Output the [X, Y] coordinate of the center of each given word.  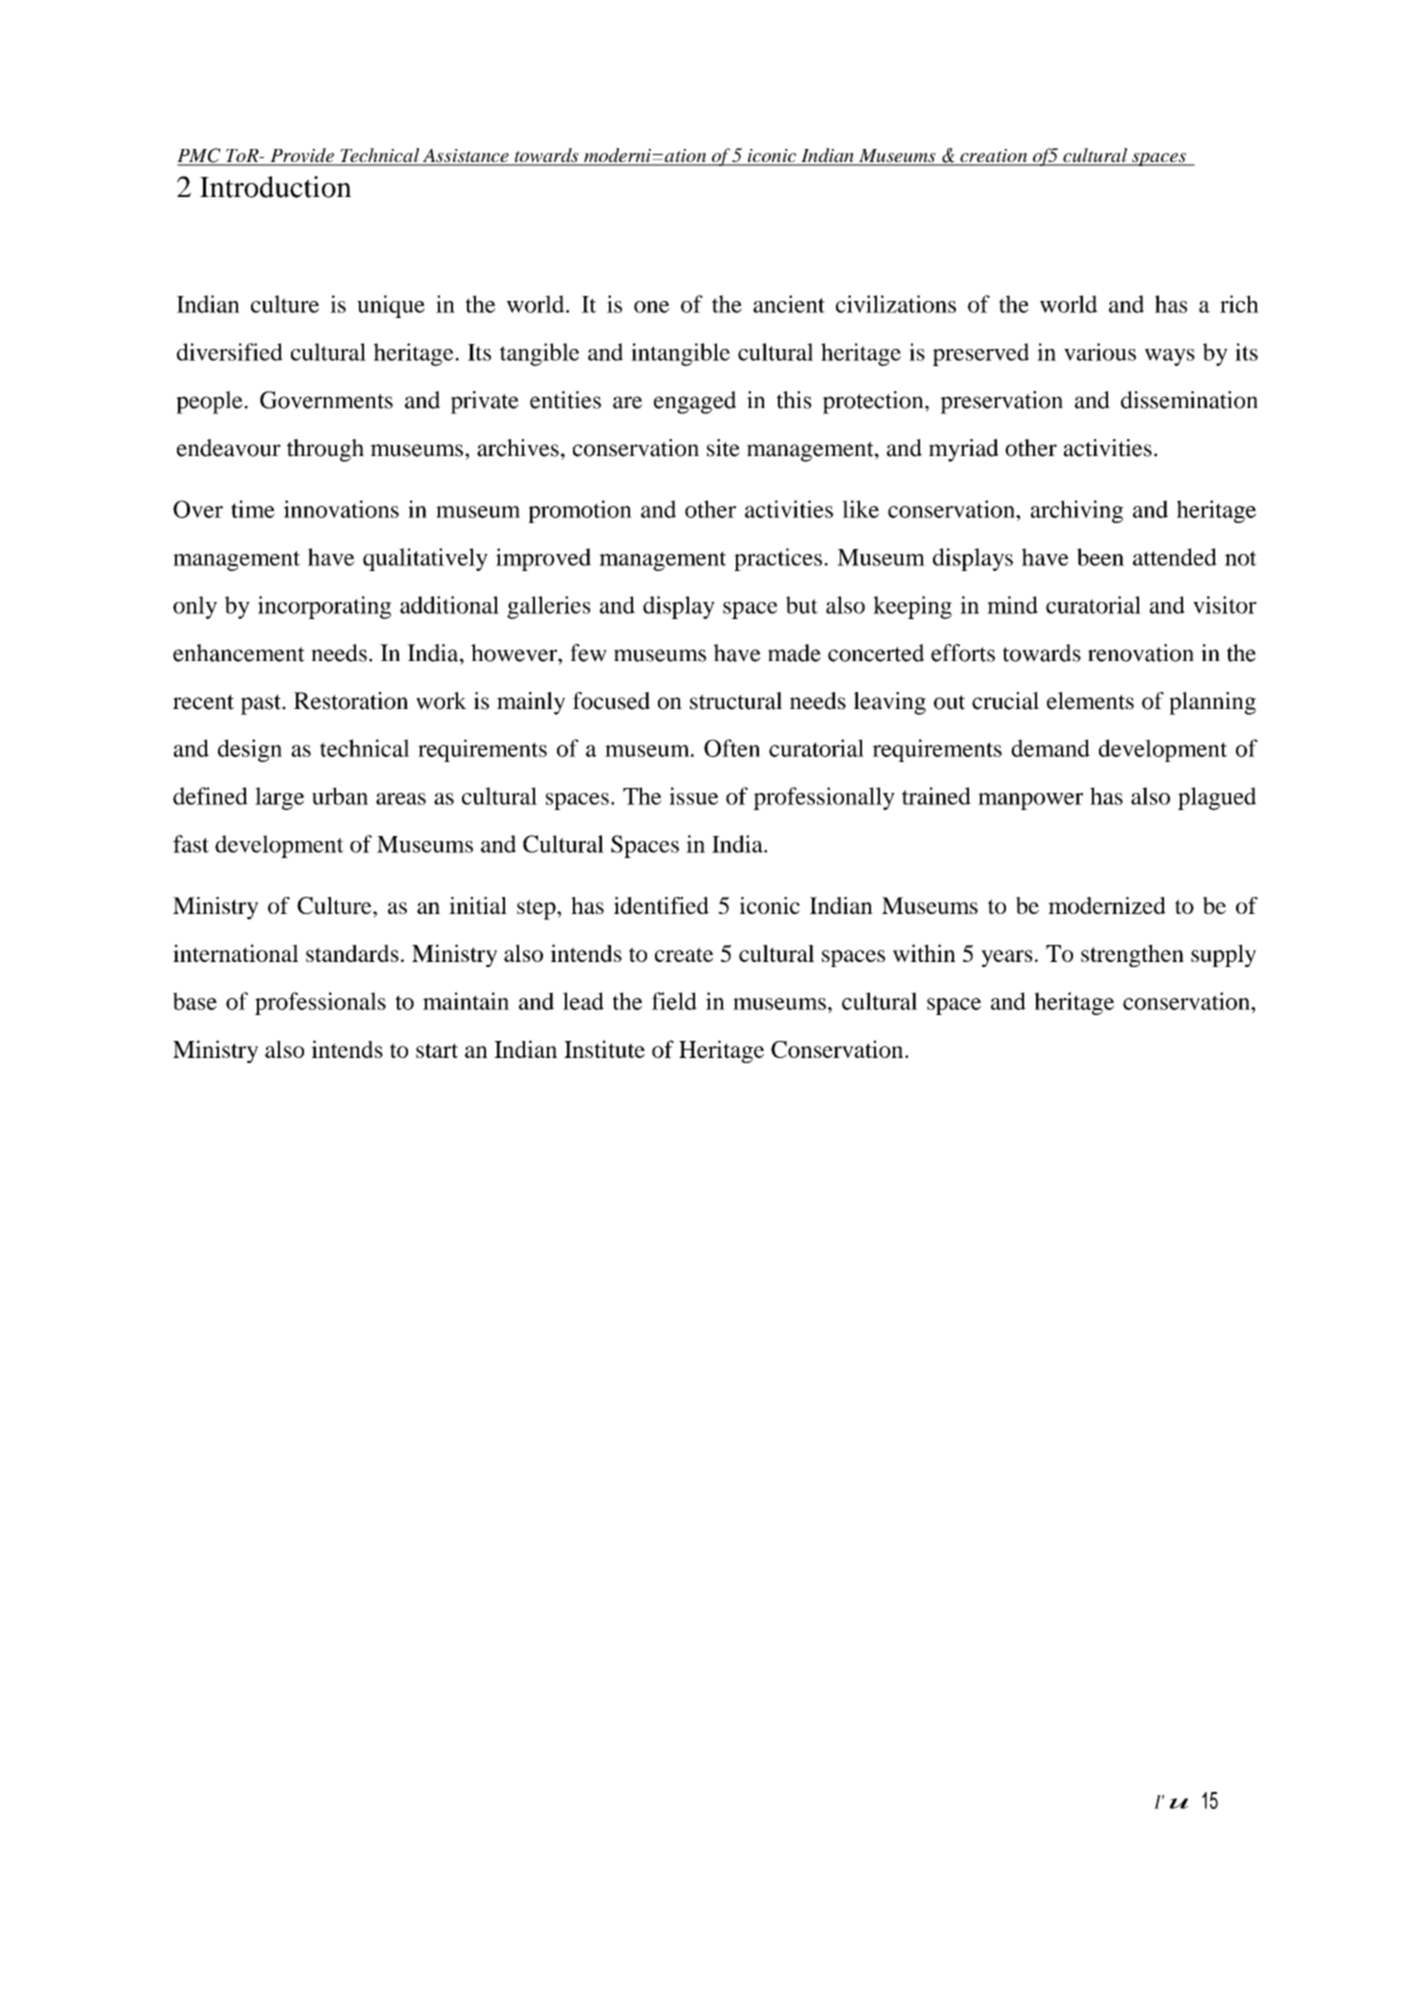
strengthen [1132, 955]
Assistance [466, 156]
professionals [320, 1003]
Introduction [275, 187]
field [674, 1001]
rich [1239, 304]
